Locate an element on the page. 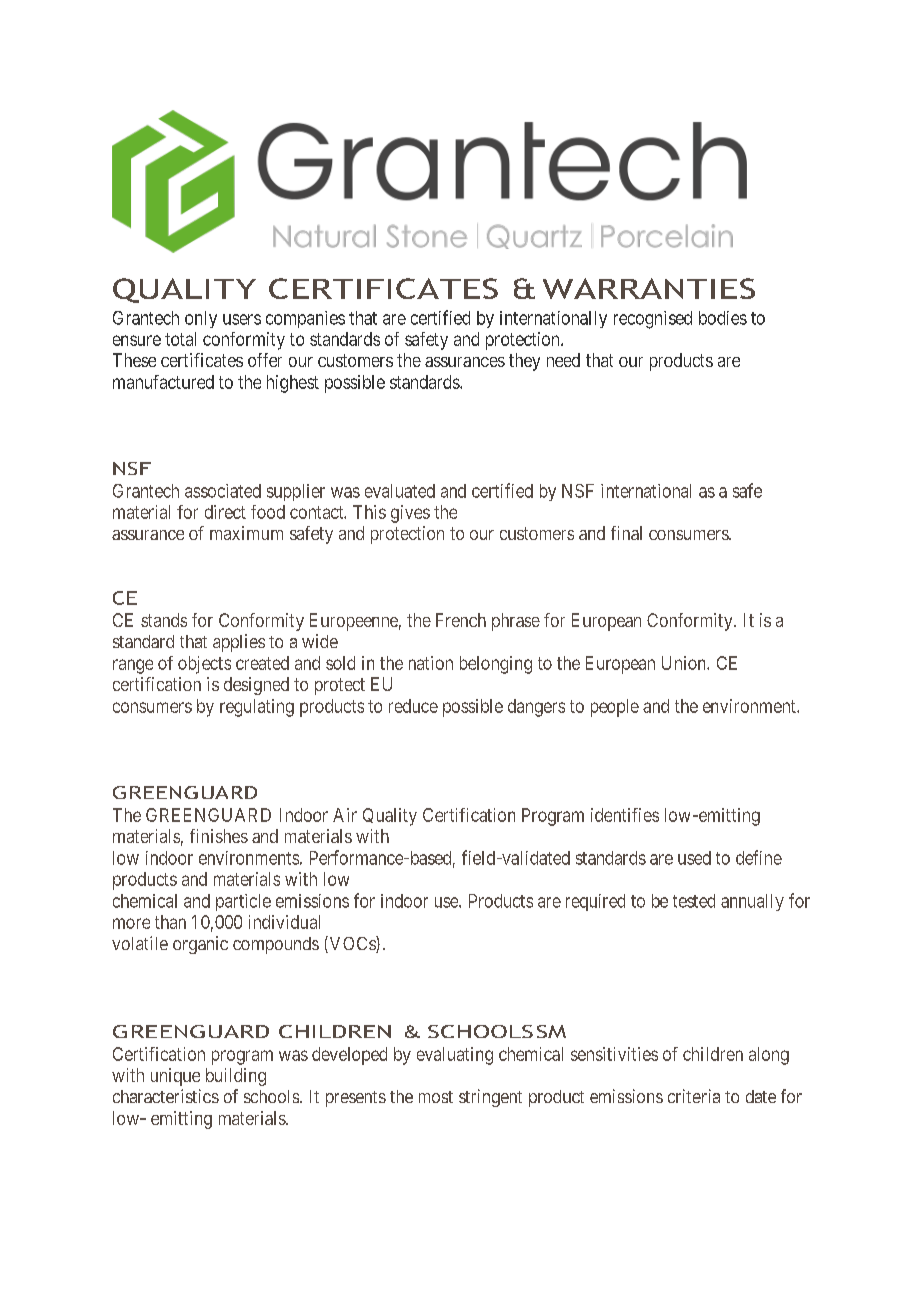 The image size is (924, 1308). bodies is located at coordinates (723, 318).
